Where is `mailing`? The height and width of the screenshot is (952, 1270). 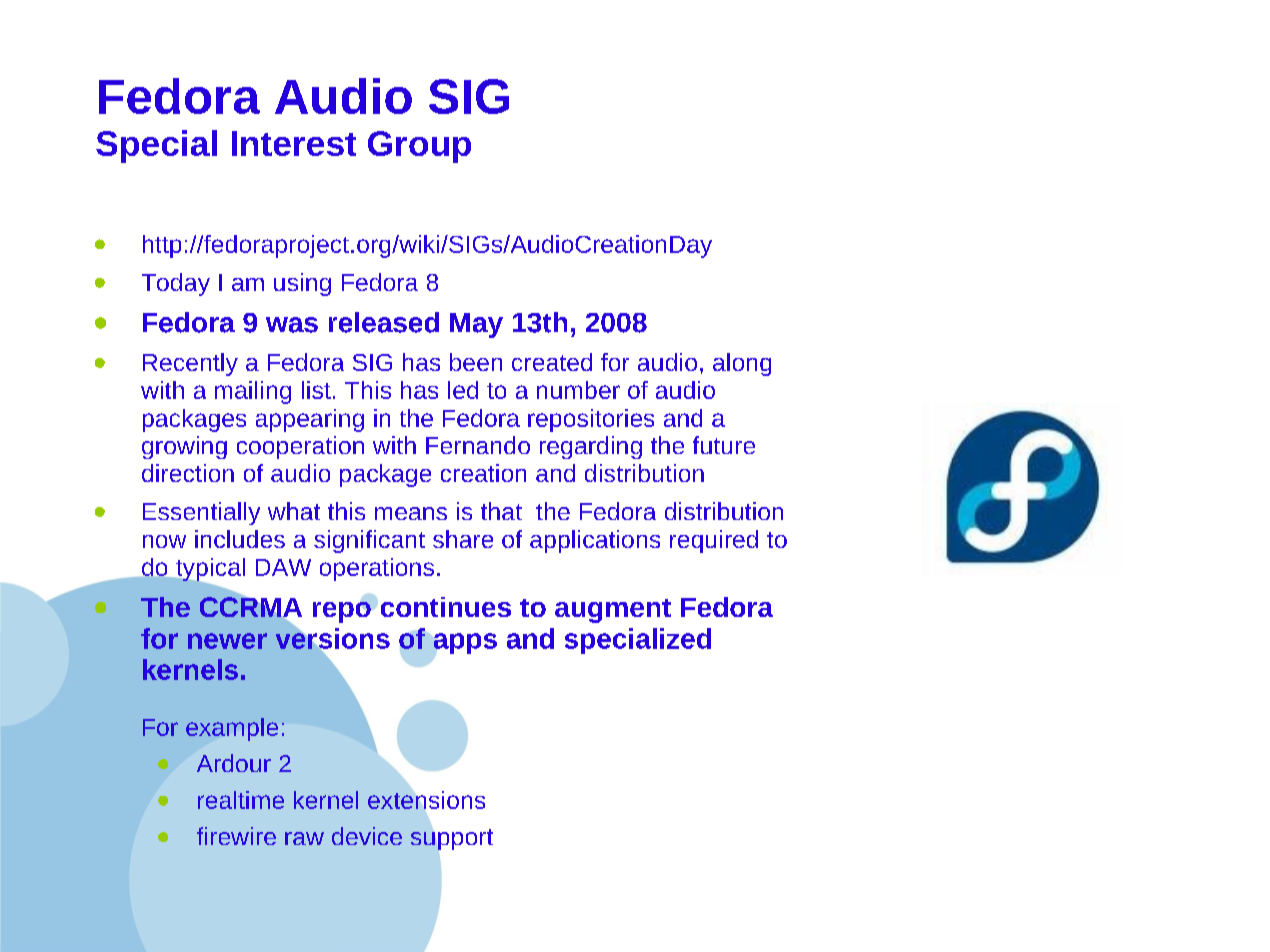 mailing is located at coordinates (253, 392).
